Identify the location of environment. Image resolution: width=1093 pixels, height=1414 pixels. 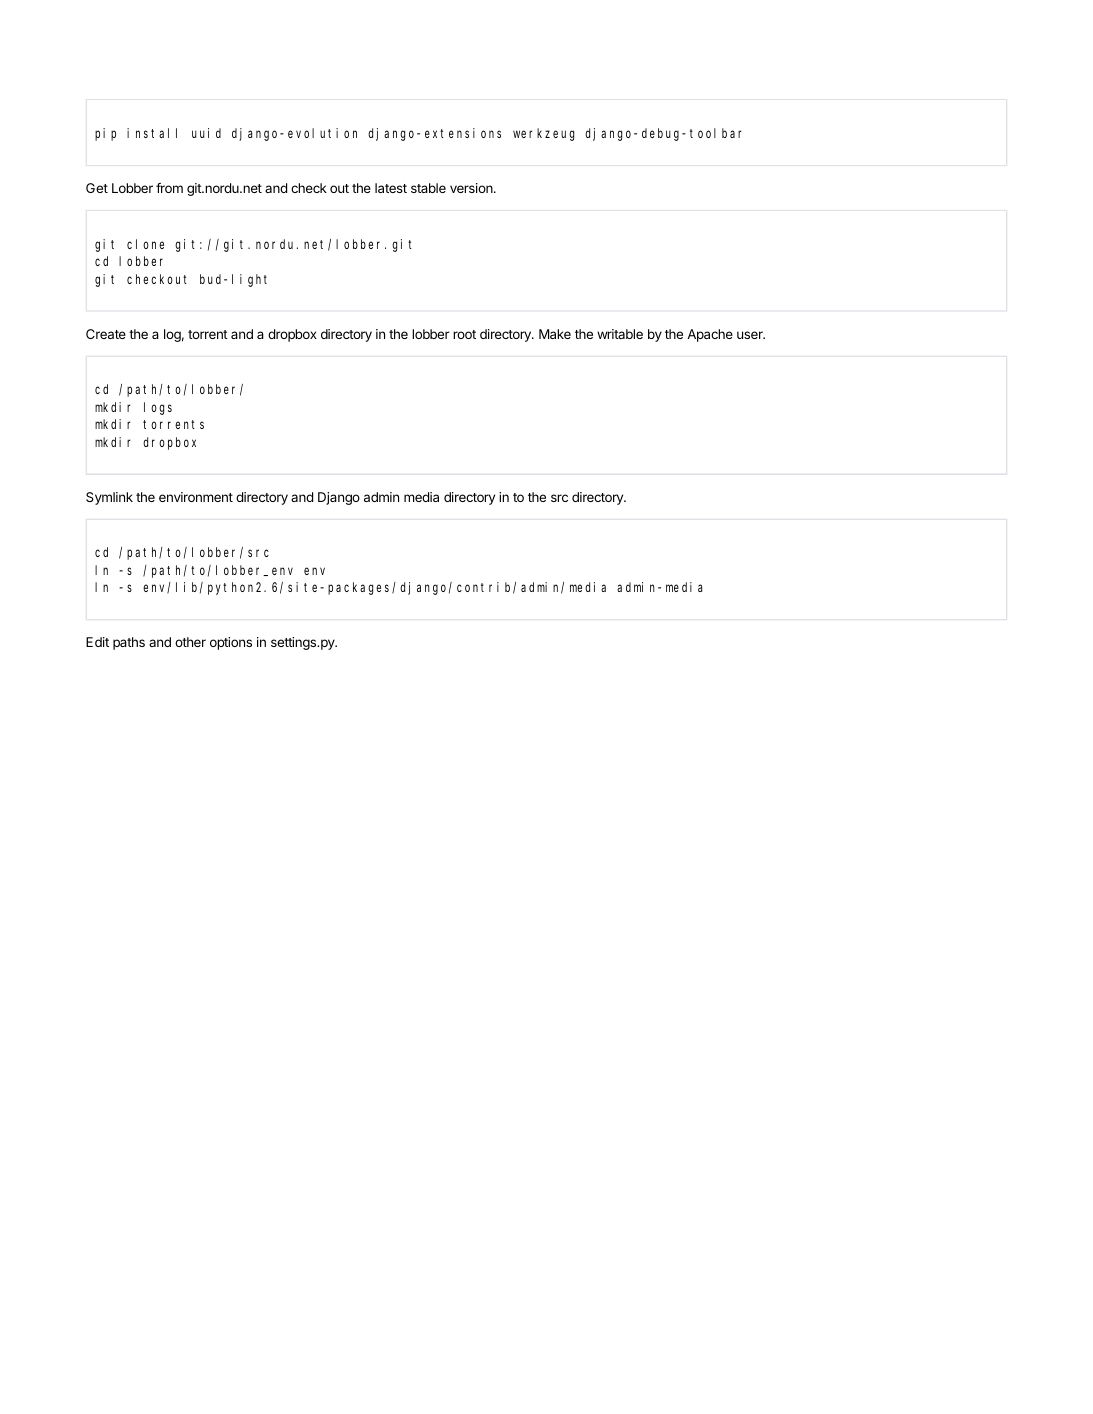
(196, 497).
